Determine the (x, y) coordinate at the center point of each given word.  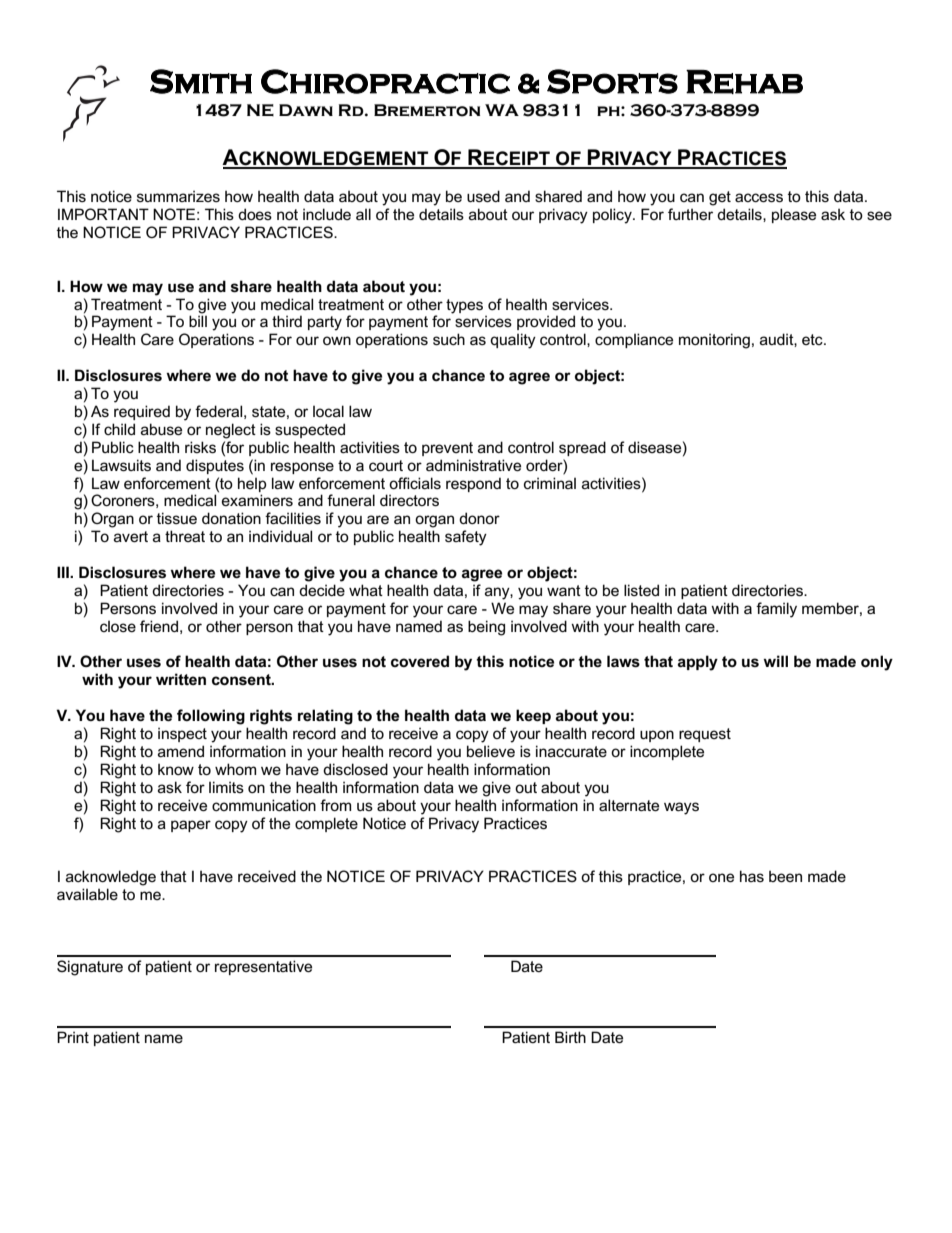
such (449, 339)
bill (198, 320)
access (759, 197)
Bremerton (427, 110)
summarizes (178, 196)
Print (73, 1037)
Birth (570, 1037)
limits (226, 787)
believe (491, 751)
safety (466, 538)
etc (813, 339)
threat (185, 536)
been (785, 876)
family (776, 610)
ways (681, 808)
